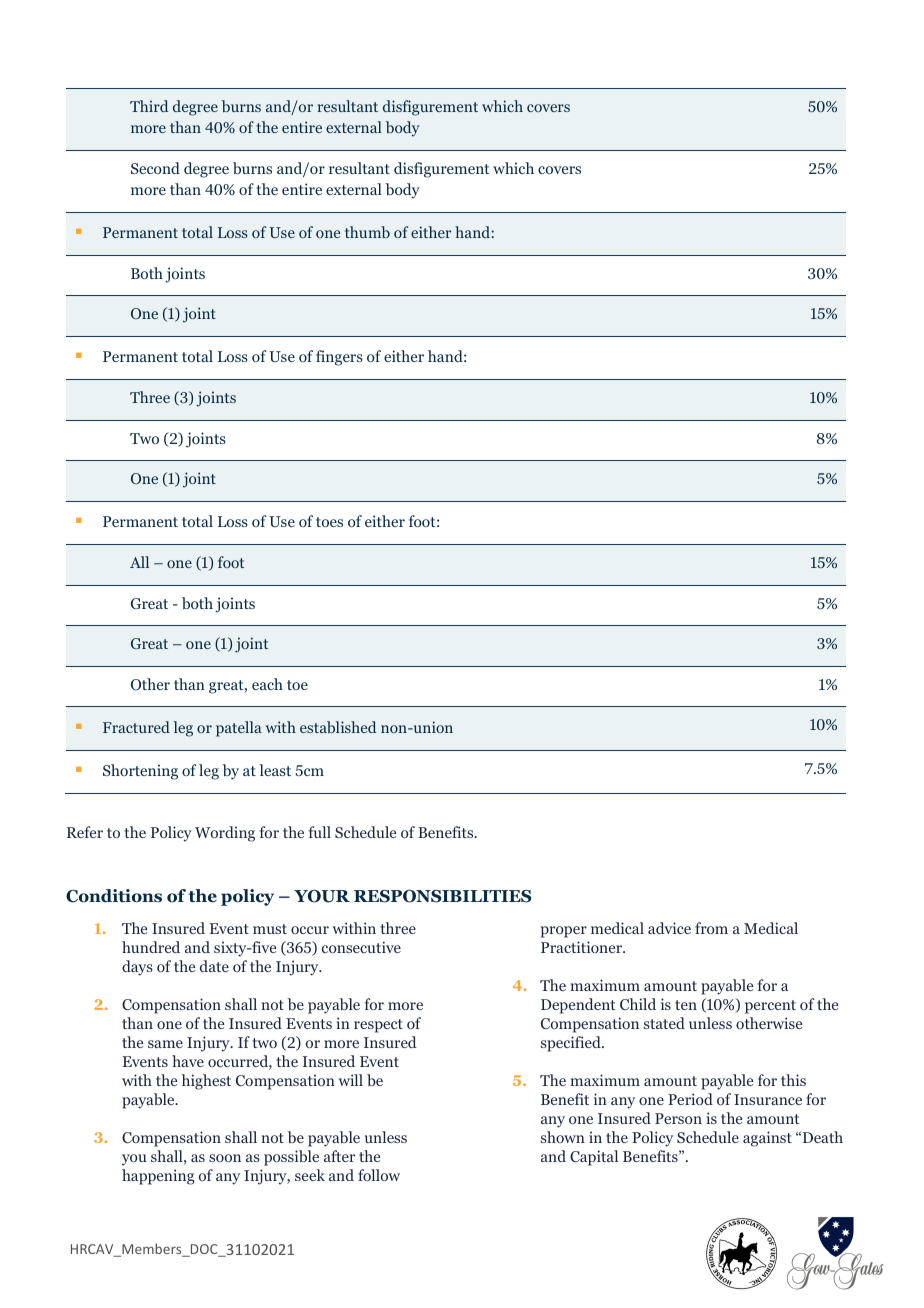 This screenshot has height=1308, width=924. I want to click on each, so click(267, 684).
